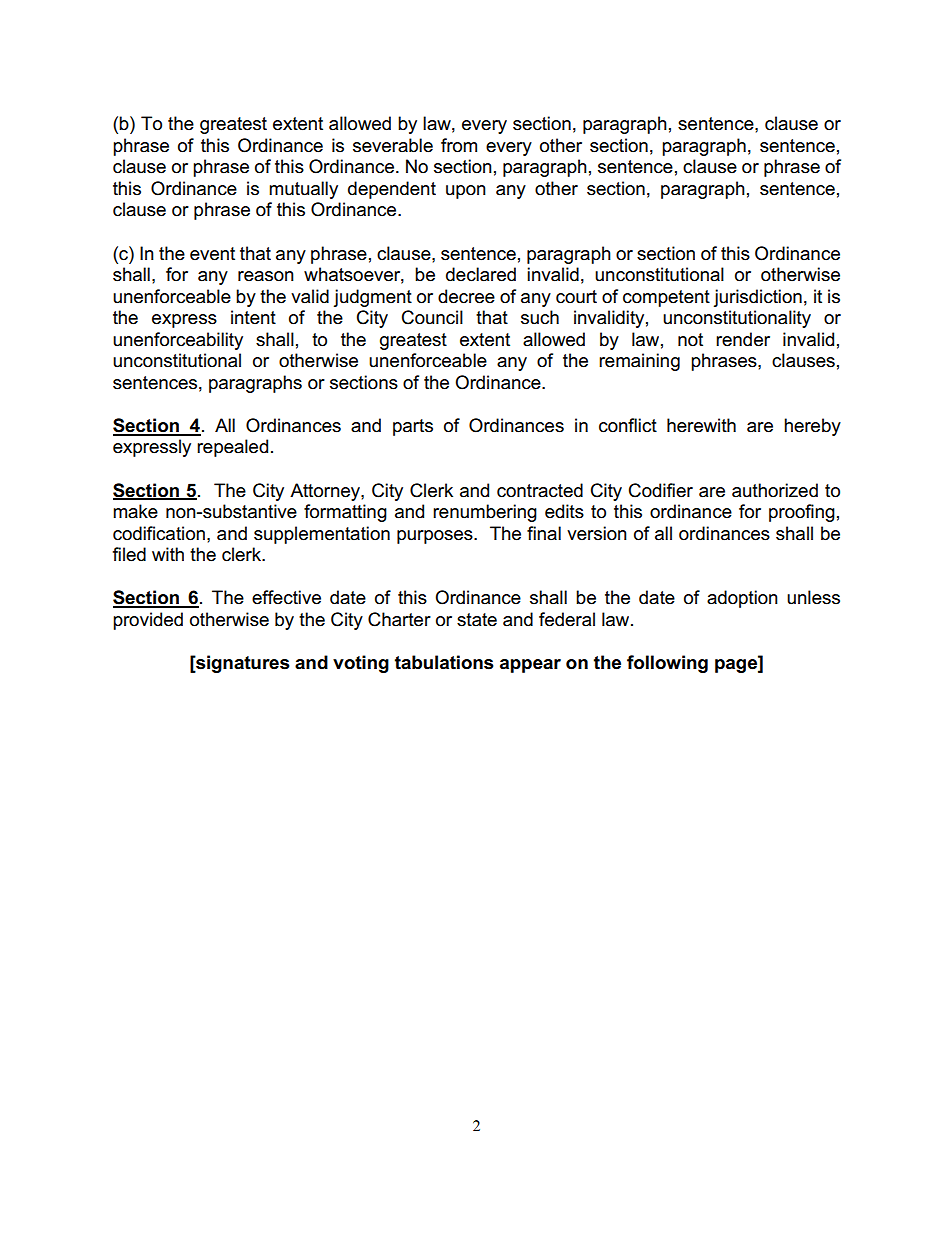 This image has width=952, height=1233. I want to click on parts, so click(413, 427).
